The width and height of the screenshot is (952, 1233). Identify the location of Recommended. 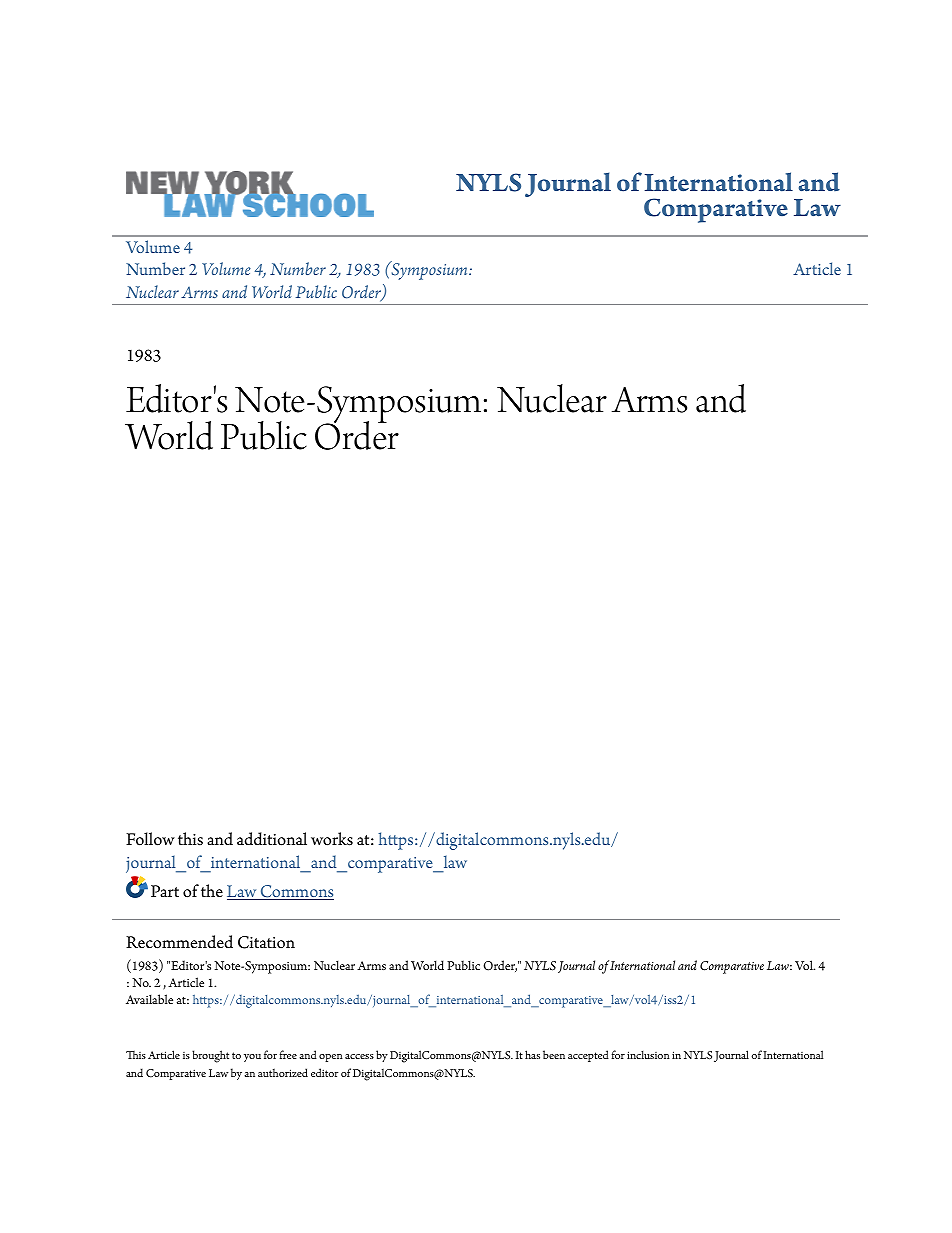
(179, 942).
